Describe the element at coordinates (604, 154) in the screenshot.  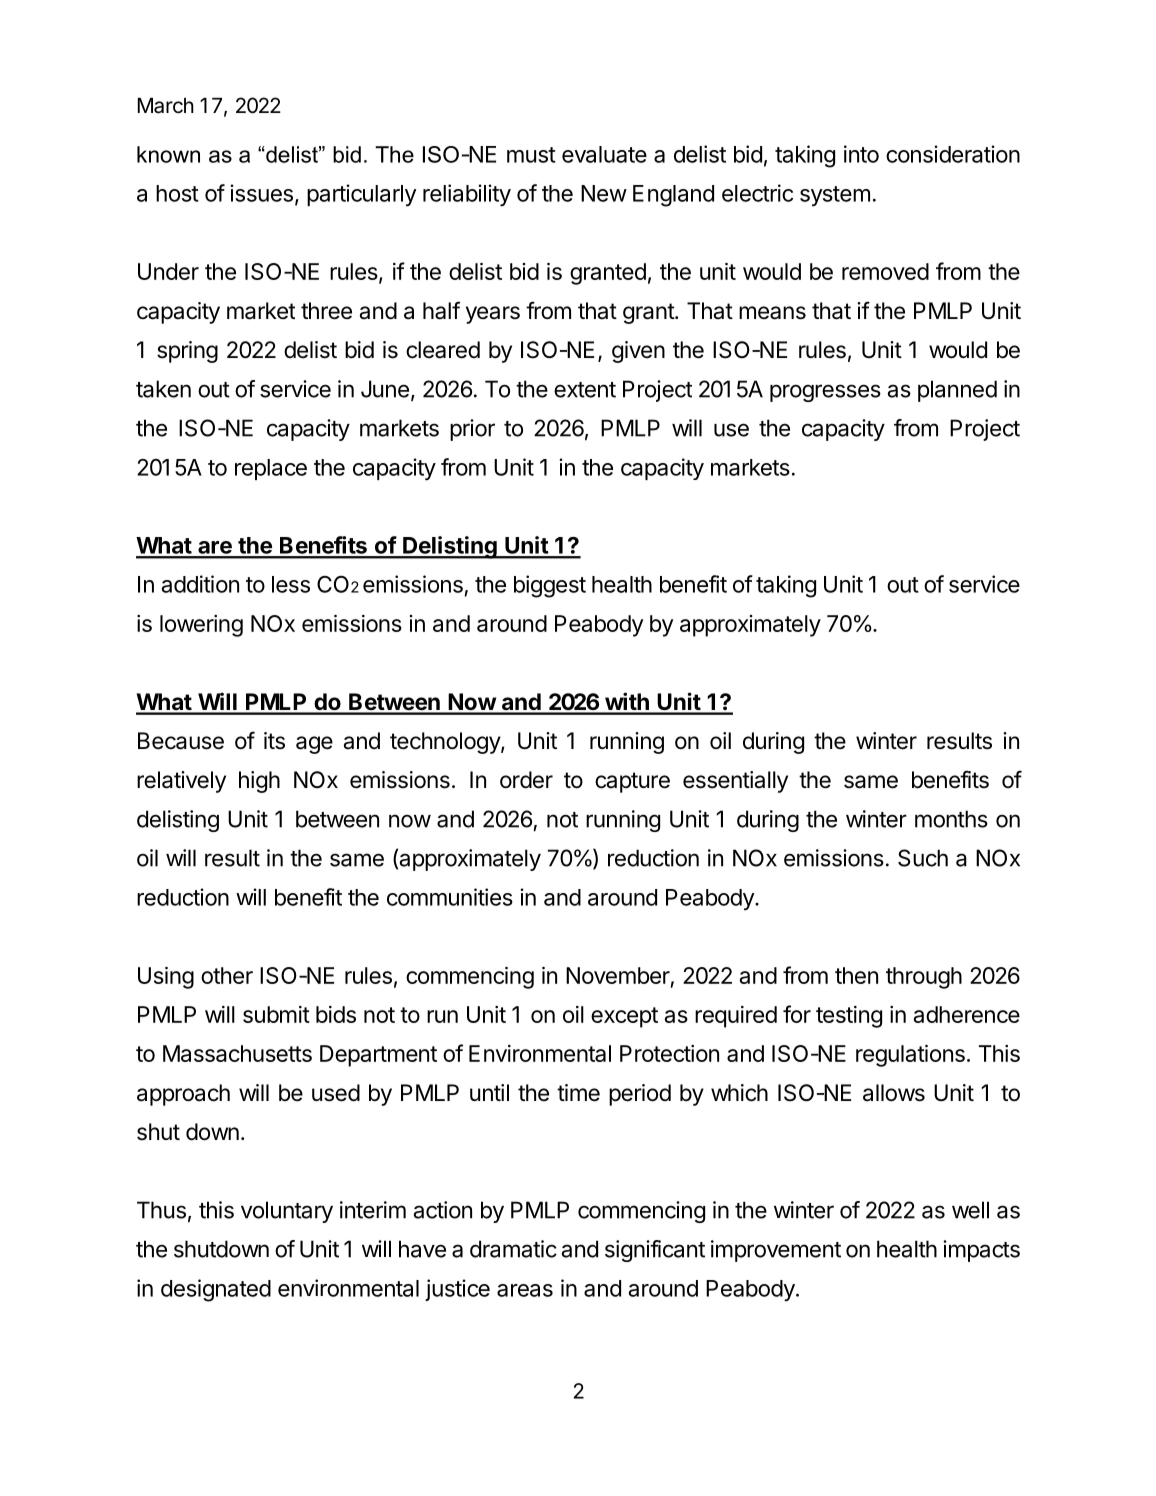
I see `evaluate` at that location.
